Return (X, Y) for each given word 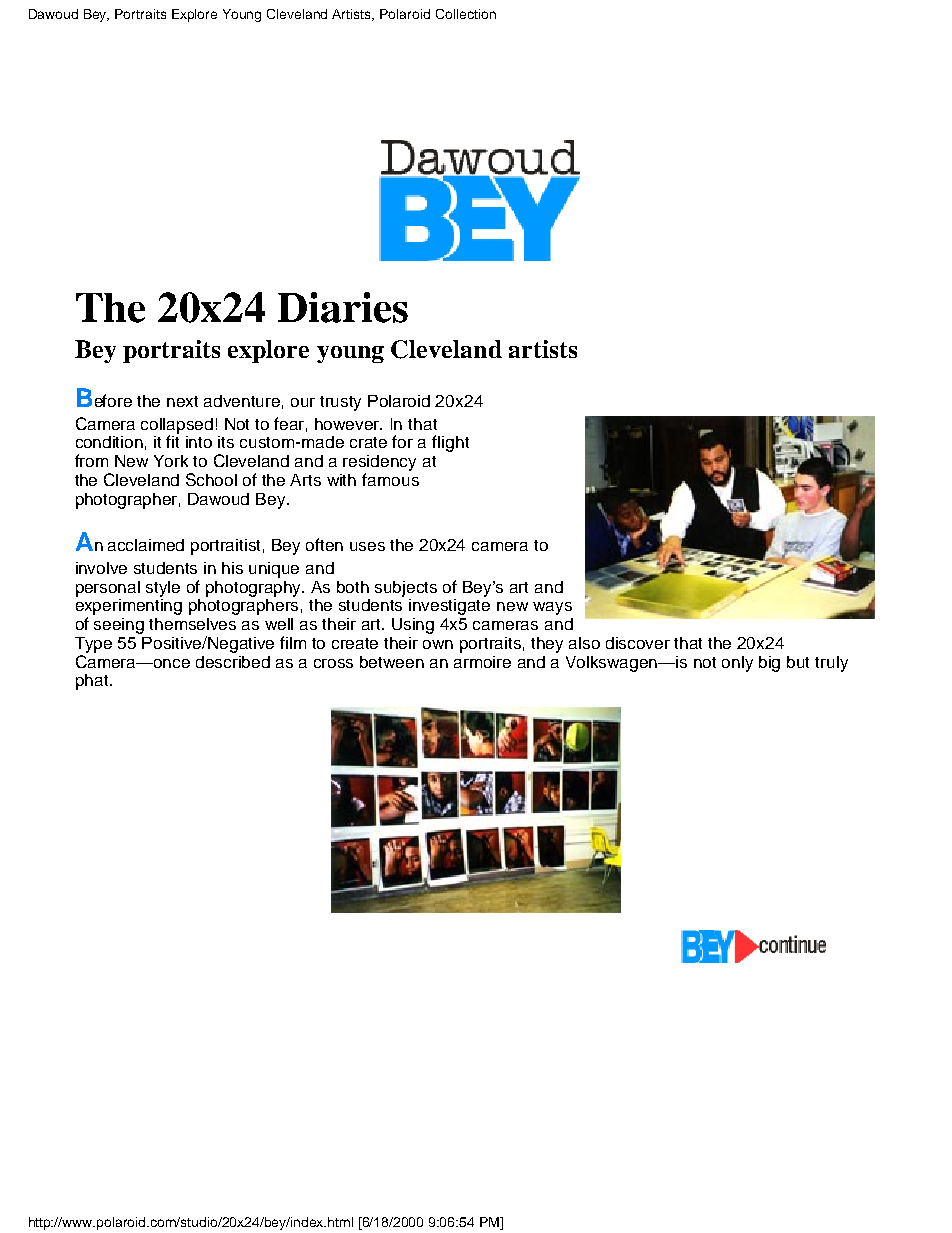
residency (379, 463)
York (171, 461)
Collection (466, 14)
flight (450, 443)
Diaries (343, 307)
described (233, 662)
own (438, 644)
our (303, 402)
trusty (340, 403)
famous (390, 479)
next (182, 401)
